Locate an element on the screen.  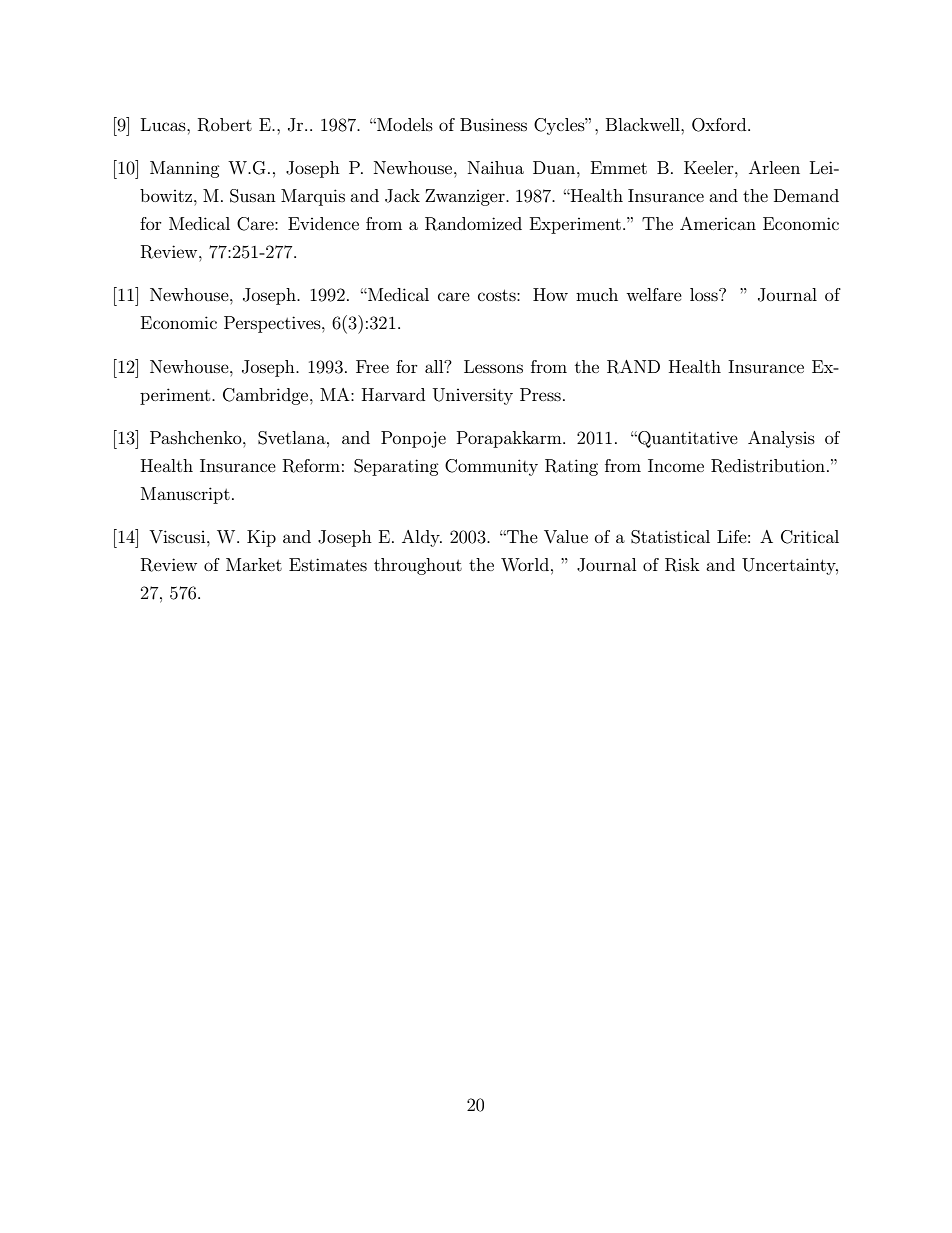
World is located at coordinates (525, 564).
